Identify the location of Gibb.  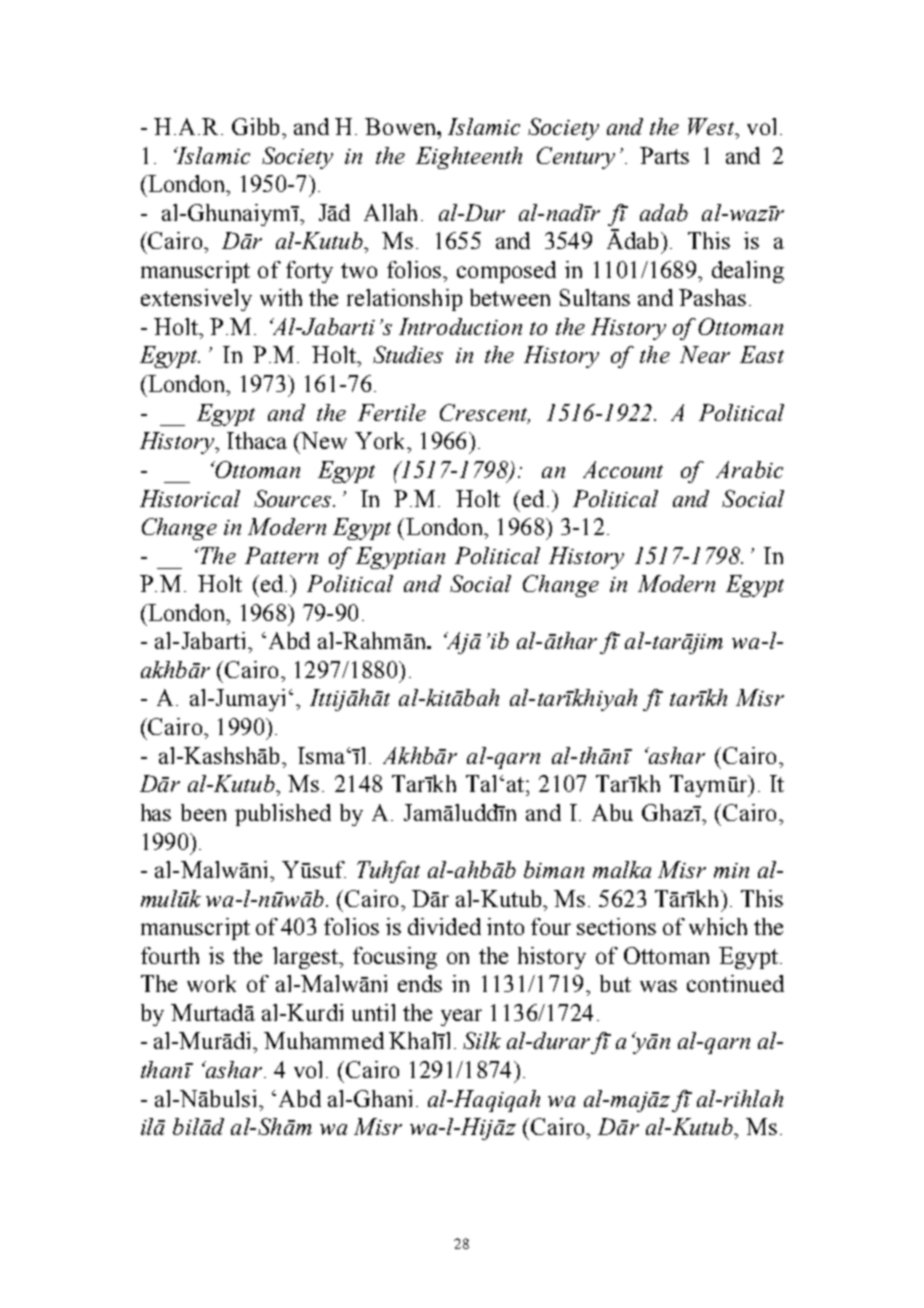
(255, 126).
